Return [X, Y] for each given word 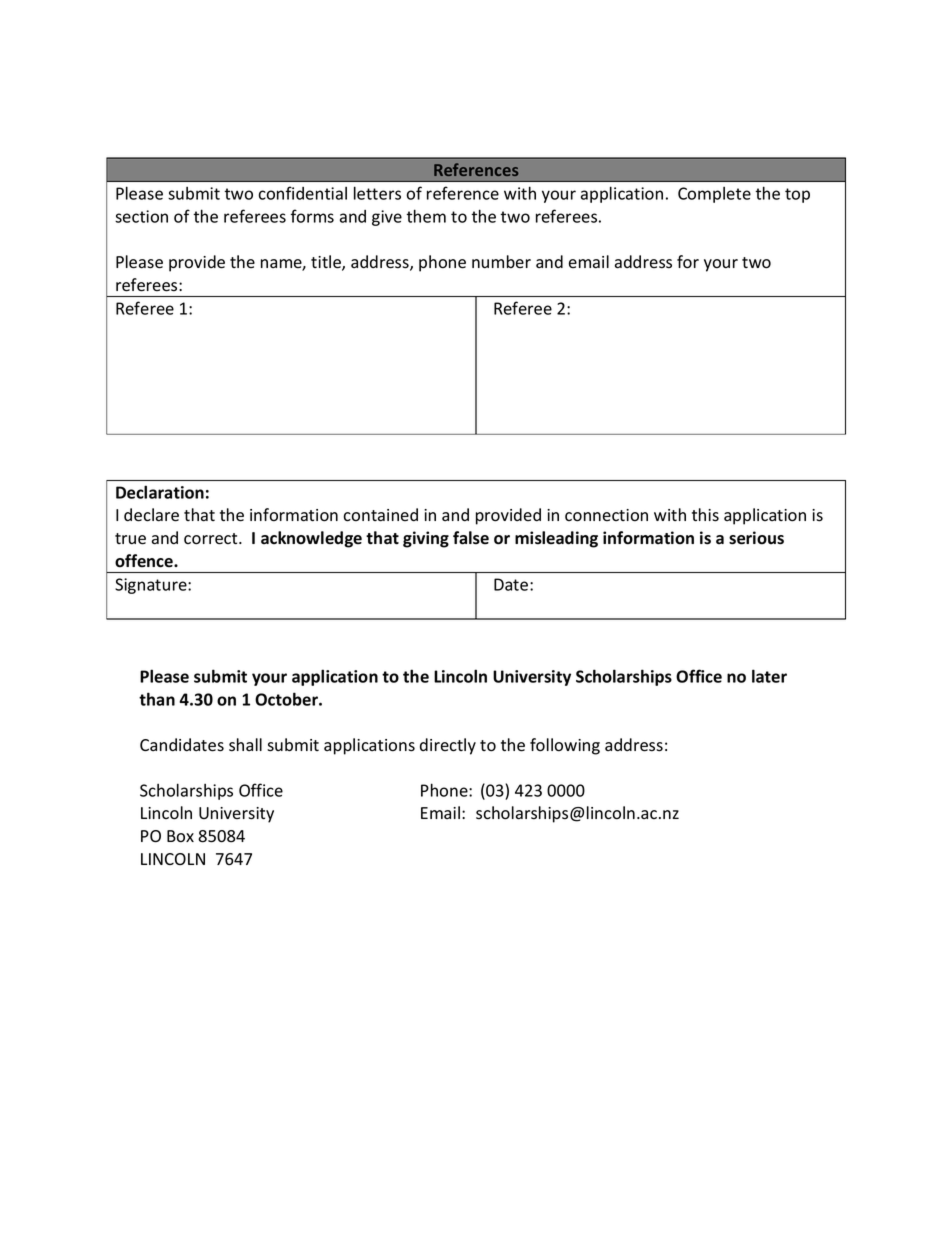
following [565, 746]
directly [448, 746]
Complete [714, 195]
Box [180, 836]
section [141, 216]
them [426, 216]
